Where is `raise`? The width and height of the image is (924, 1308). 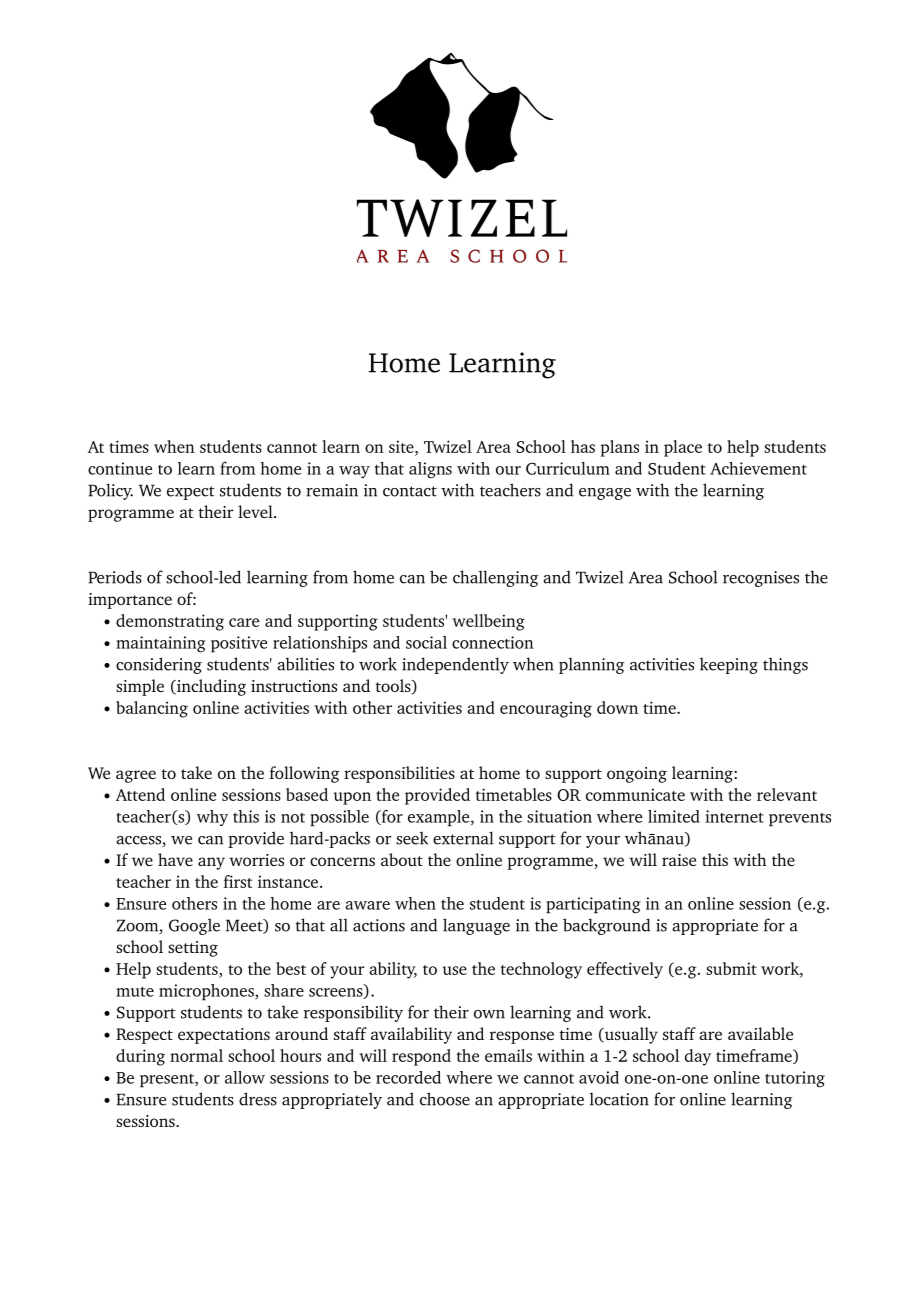 raise is located at coordinates (679, 860).
